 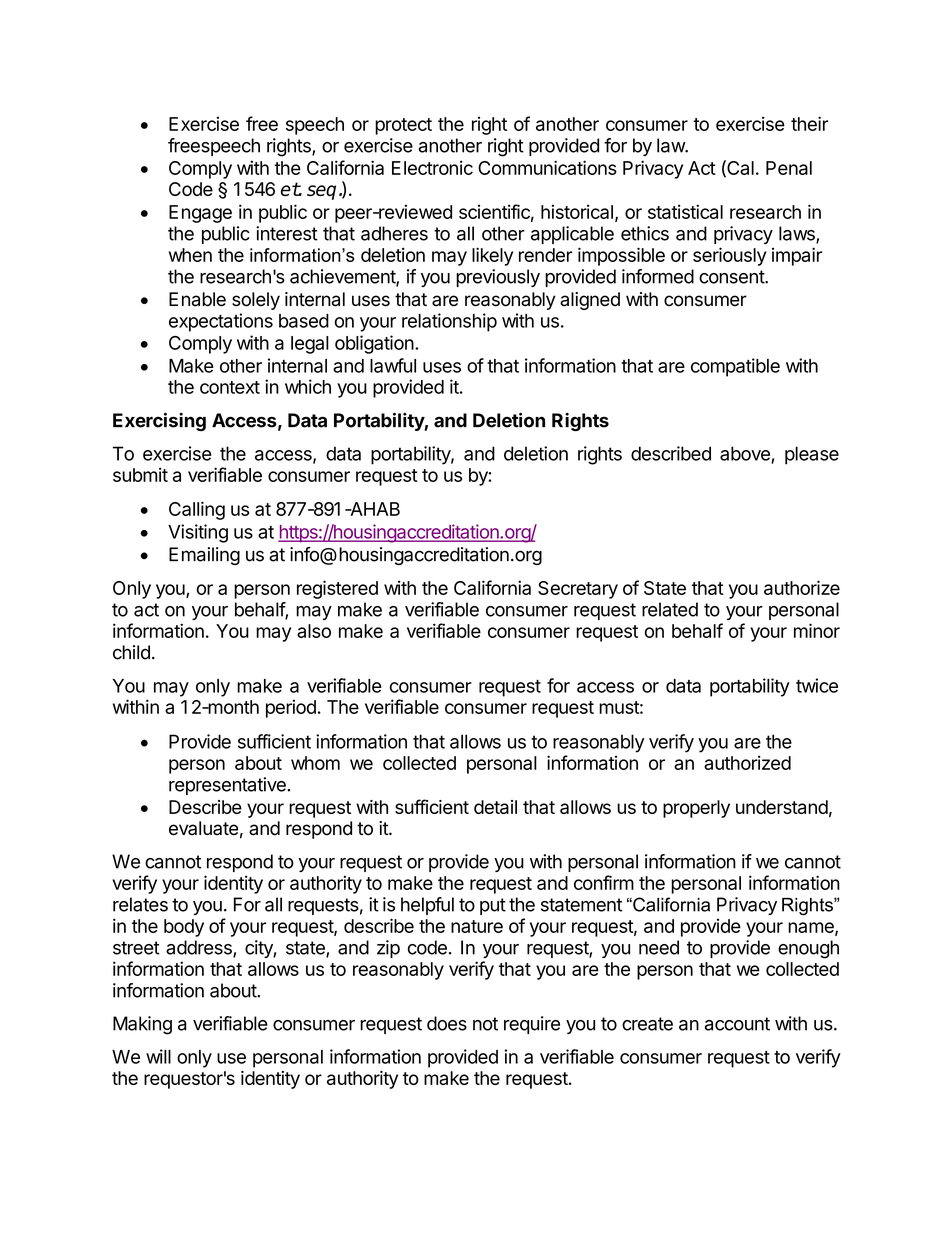 I want to click on does, so click(x=447, y=1023).
